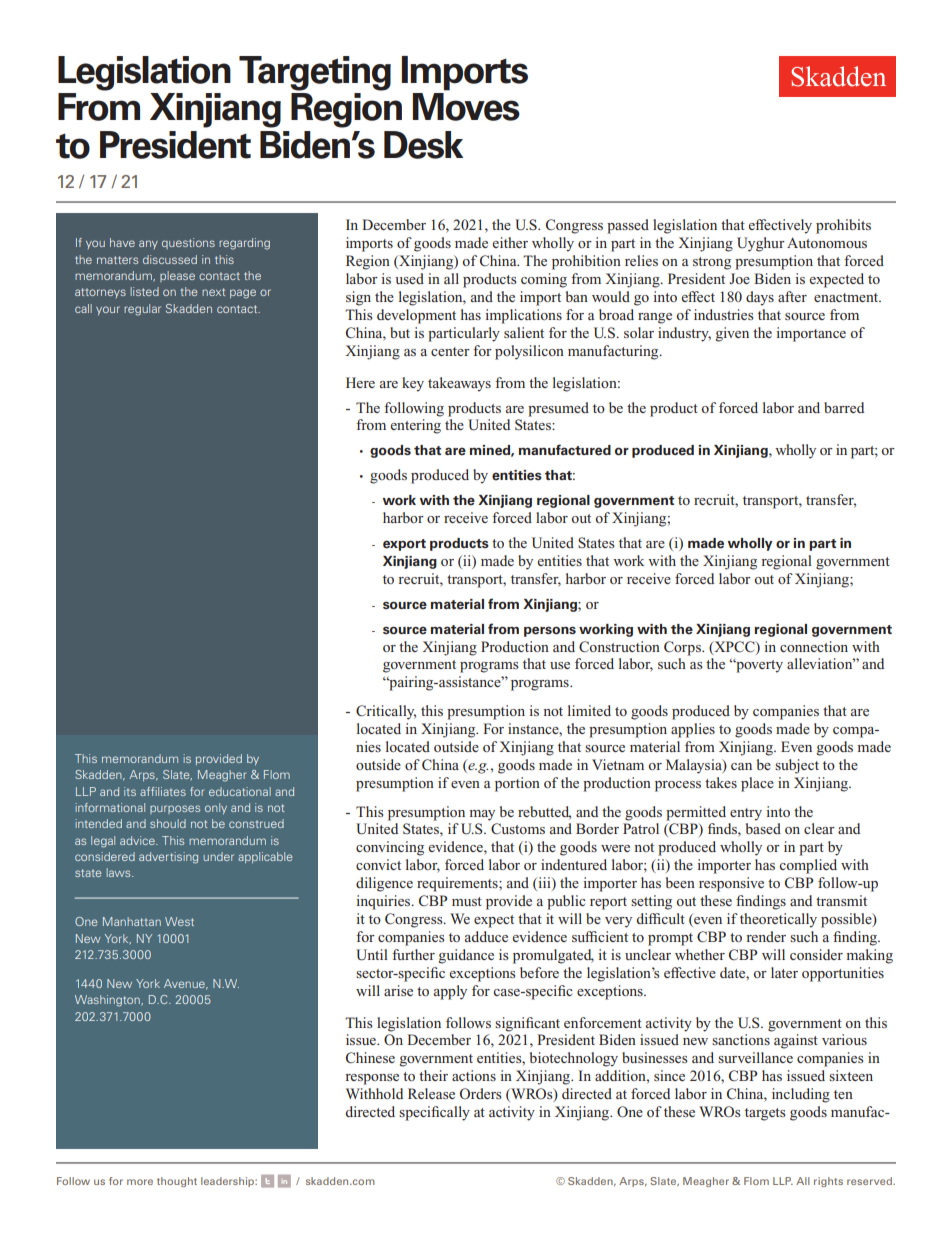  I want to click on Moves, so click(466, 107).
